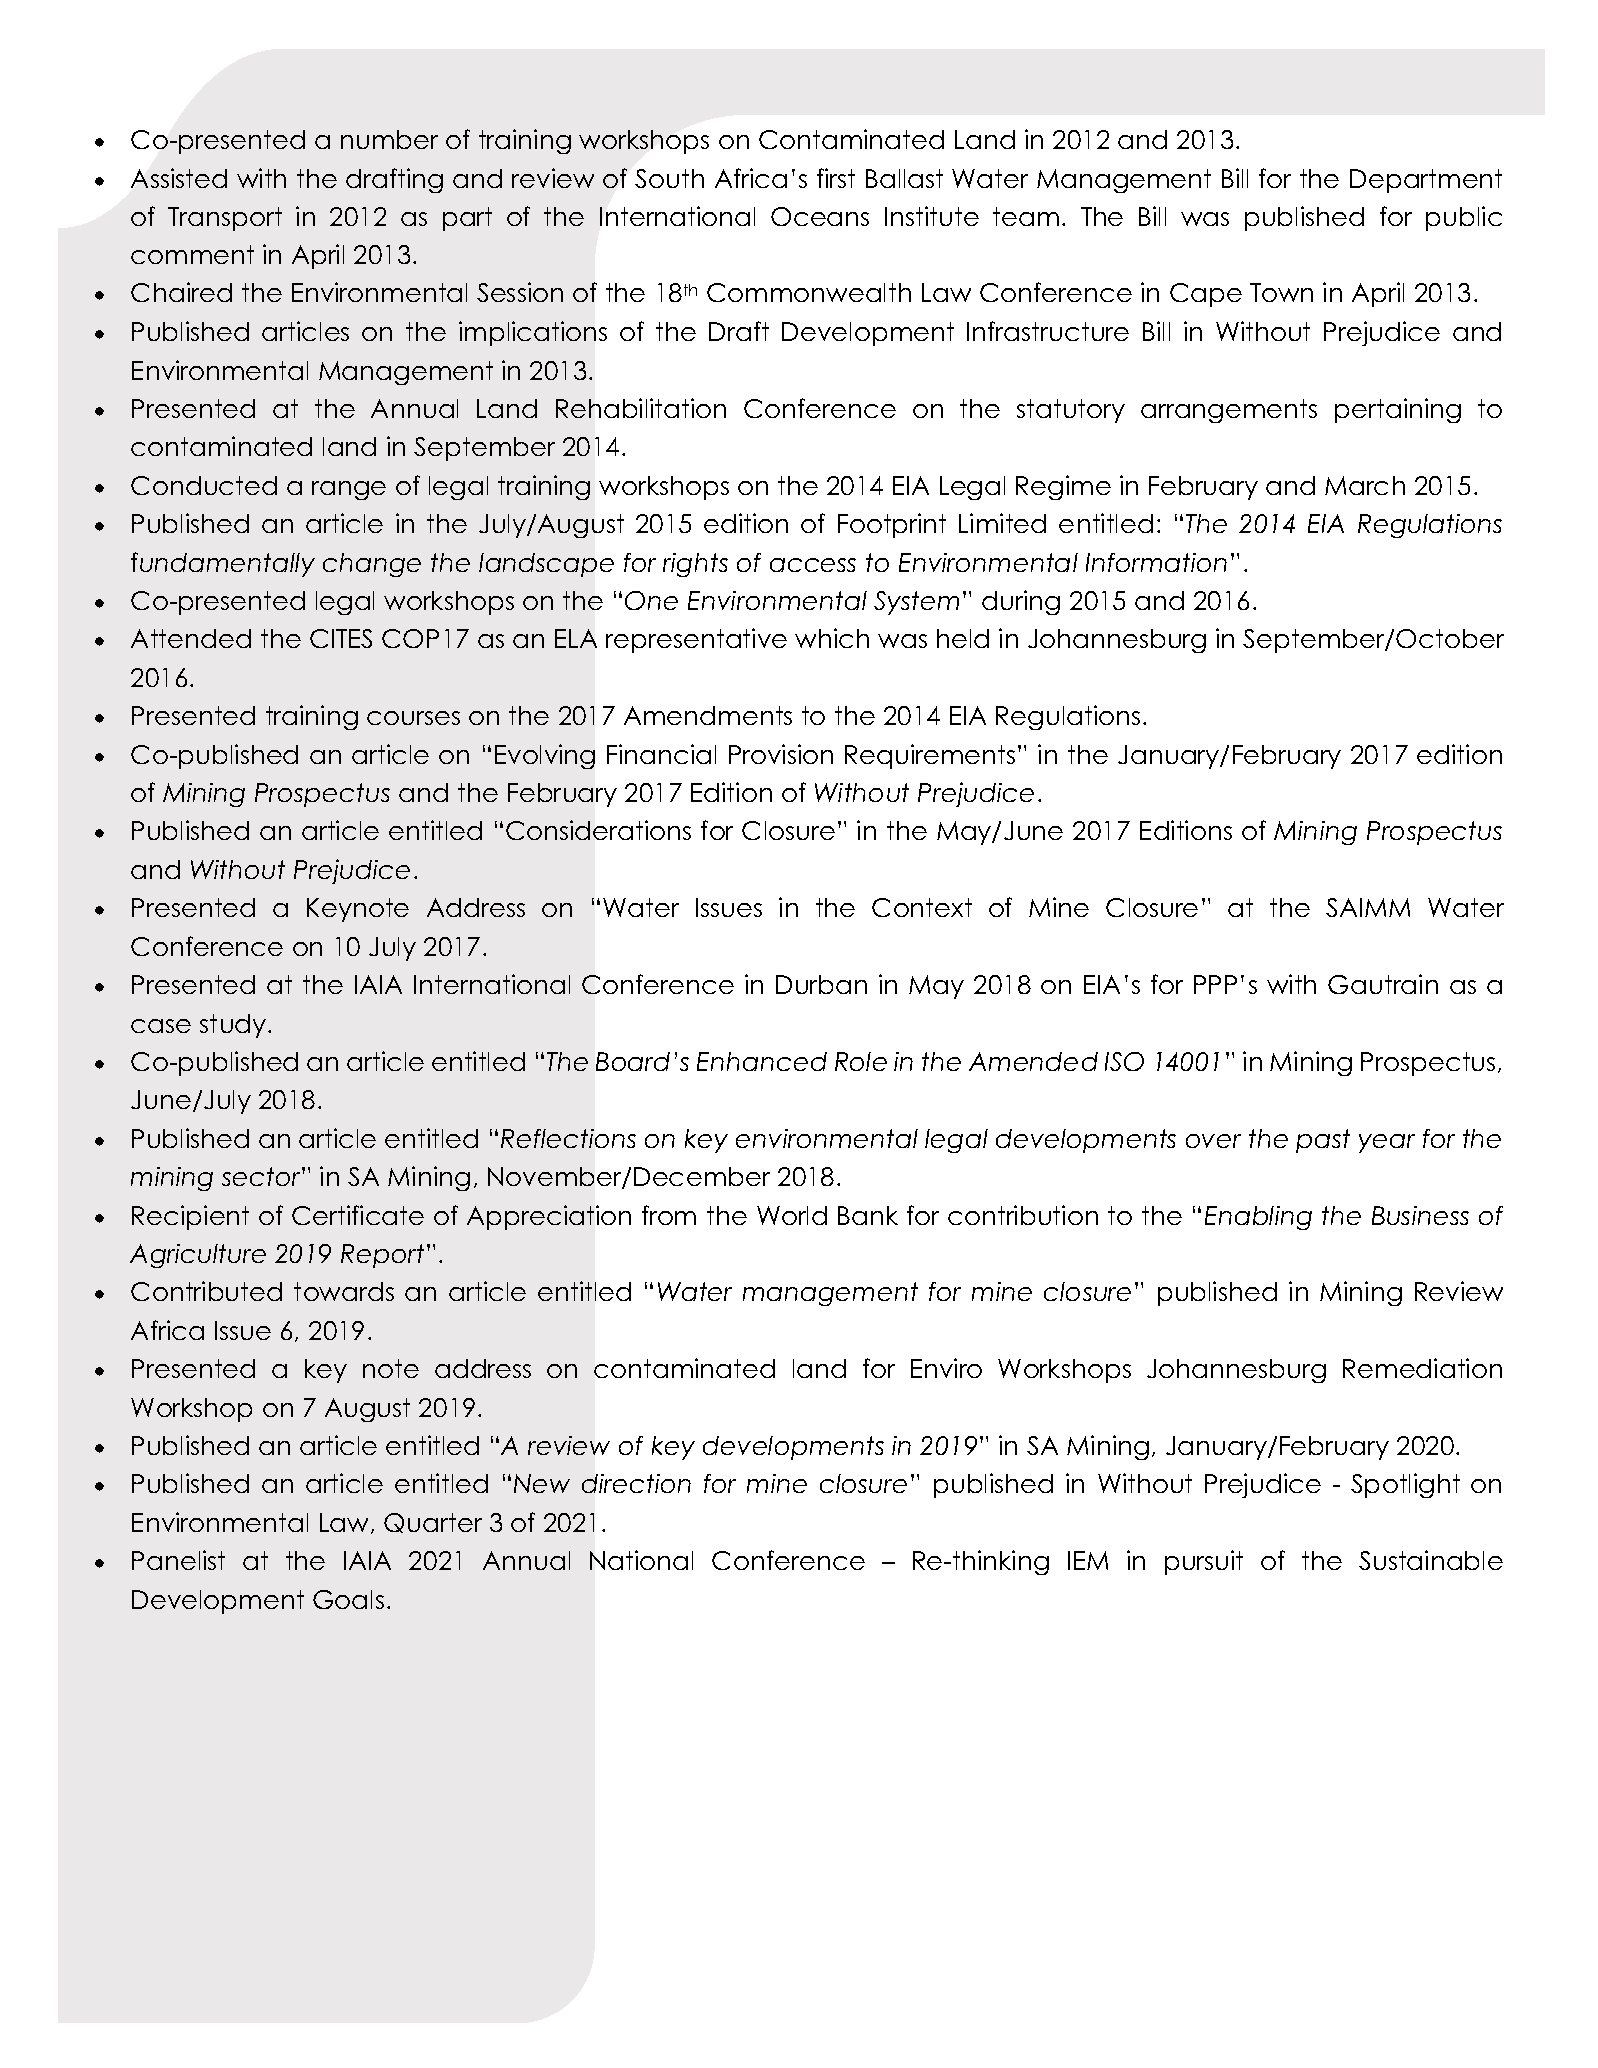  What do you see at coordinates (348, 1599) in the screenshot?
I see `Goals` at bounding box center [348, 1599].
